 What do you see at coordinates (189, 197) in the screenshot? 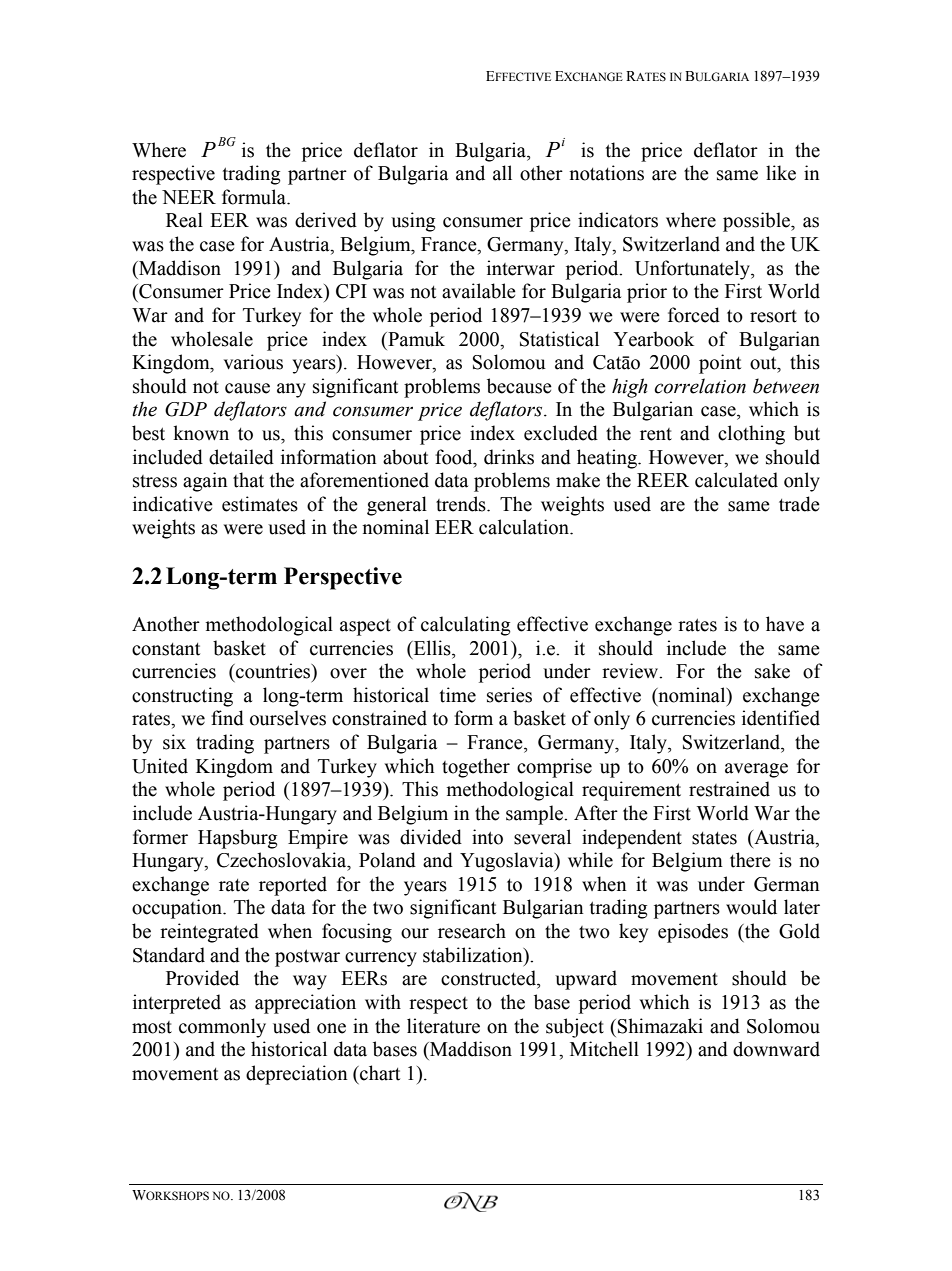
I see `NEER` at bounding box center [189, 197].
